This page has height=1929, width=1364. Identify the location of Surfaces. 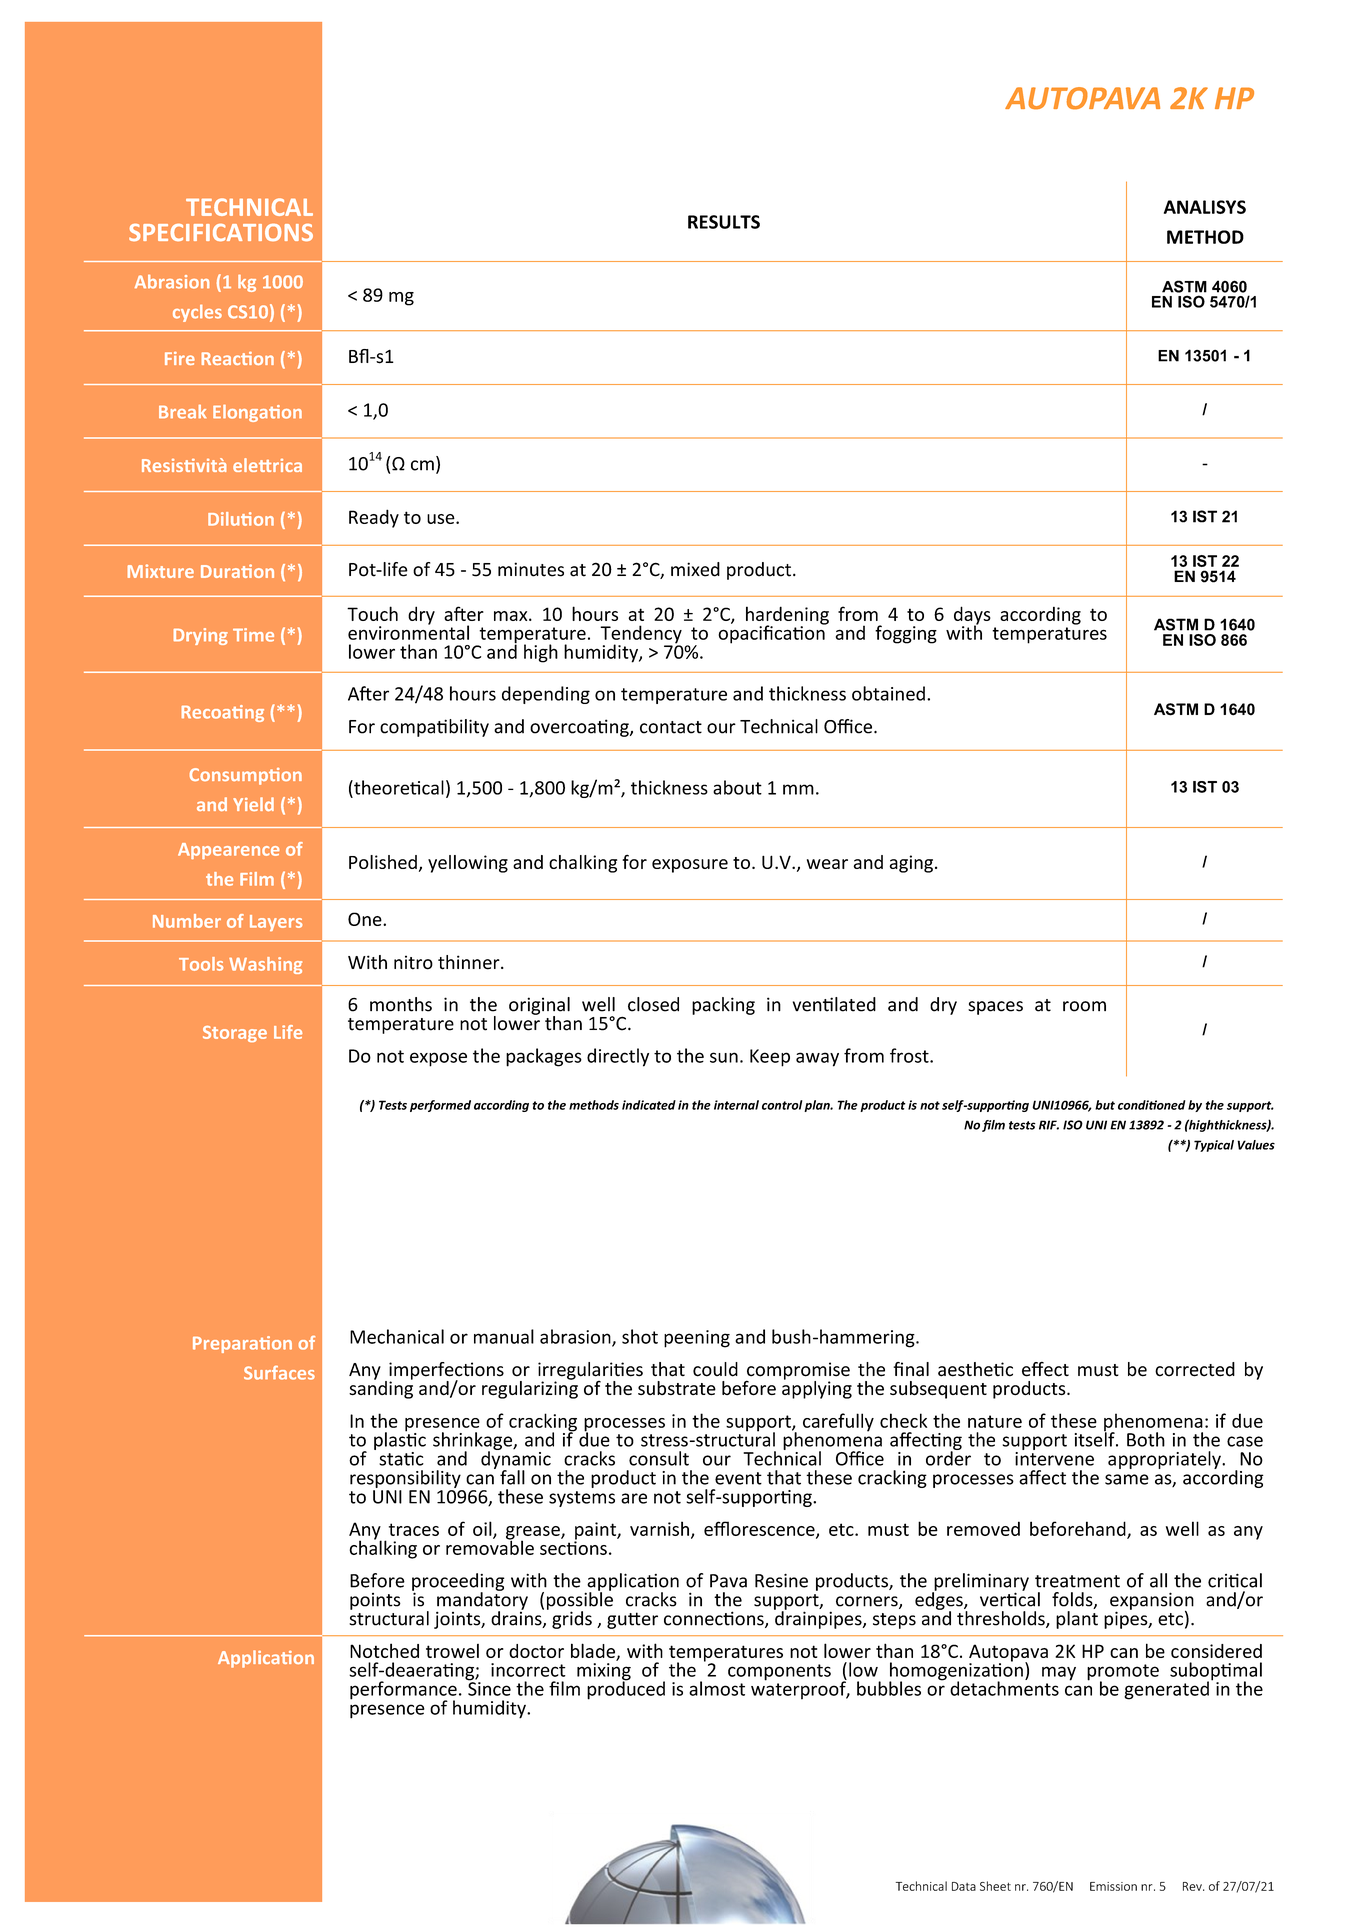
(279, 1373).
